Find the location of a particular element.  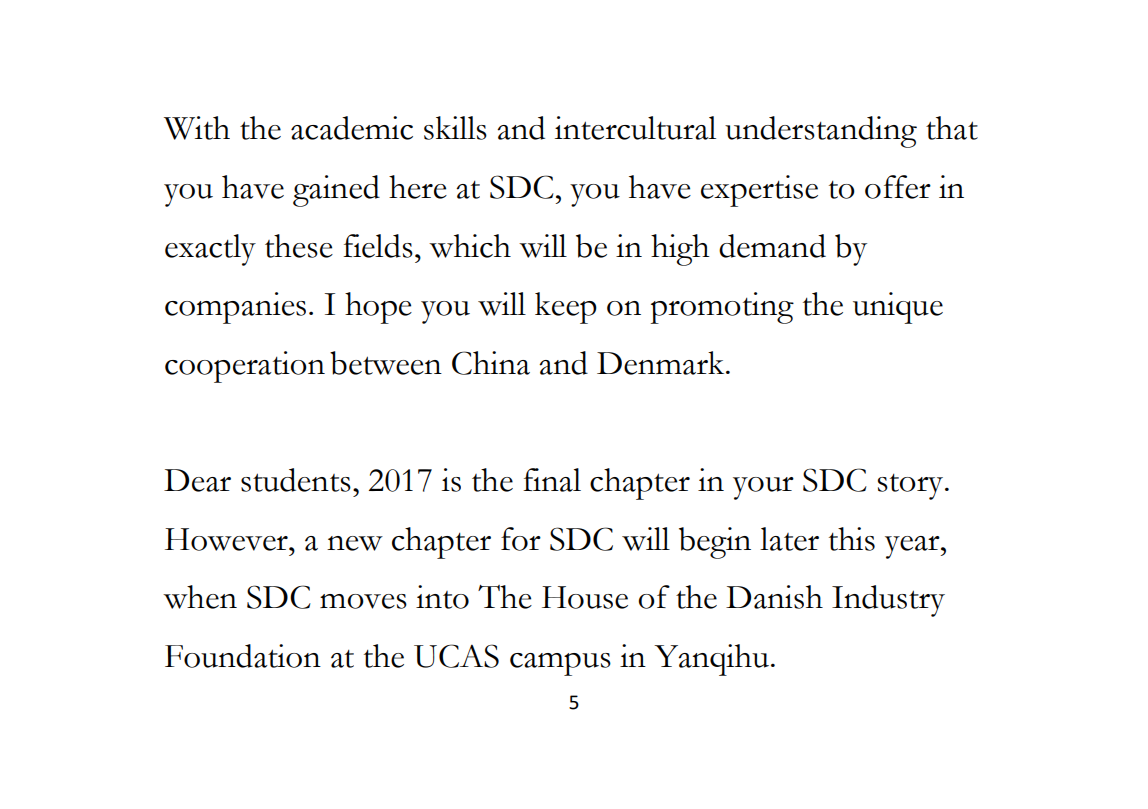

story is located at coordinates (912, 487).
